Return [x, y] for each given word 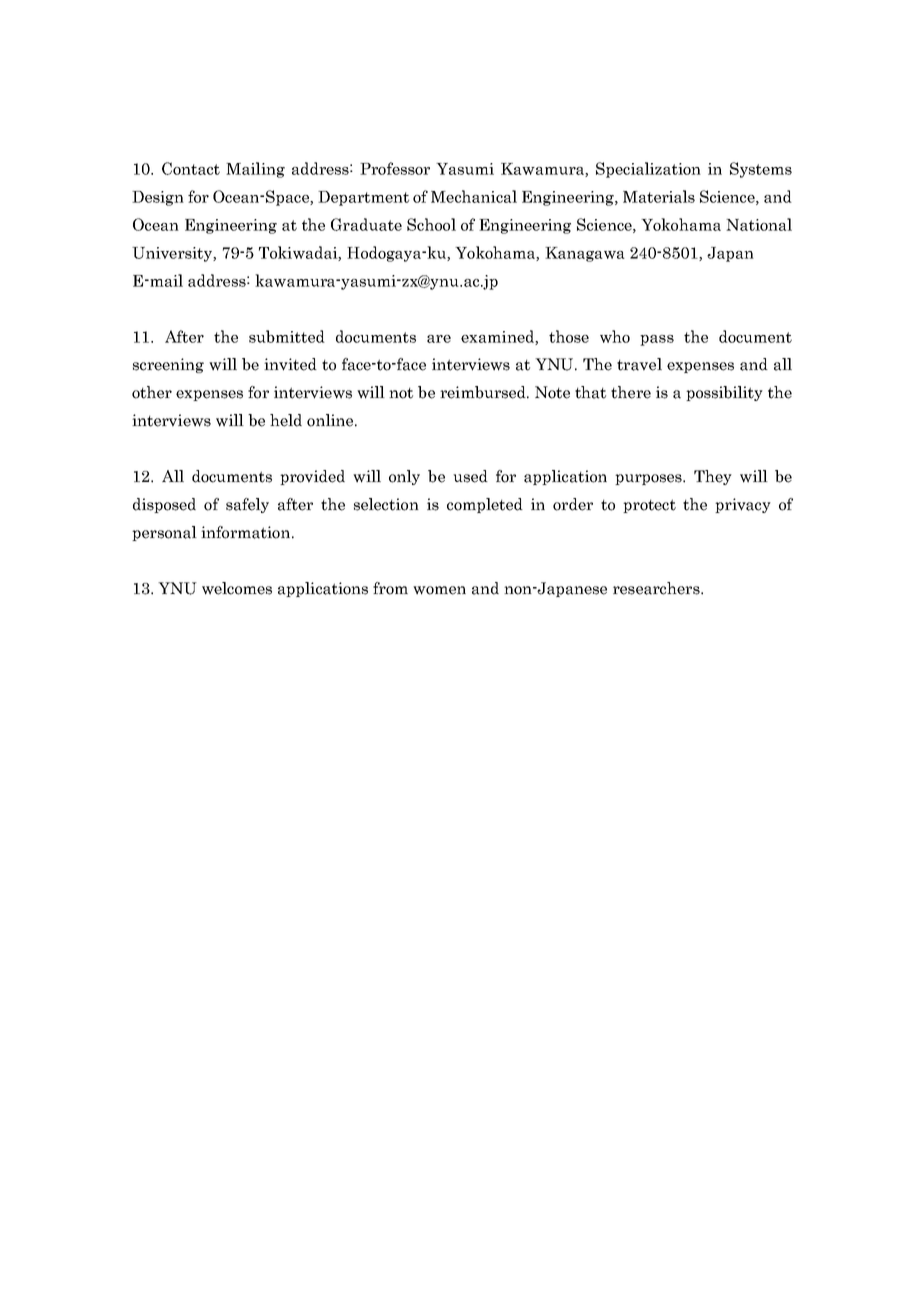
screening [168, 365]
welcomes [237, 588]
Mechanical [474, 196]
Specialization [648, 170]
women [439, 590]
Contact [191, 168]
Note [552, 392]
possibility [724, 393]
